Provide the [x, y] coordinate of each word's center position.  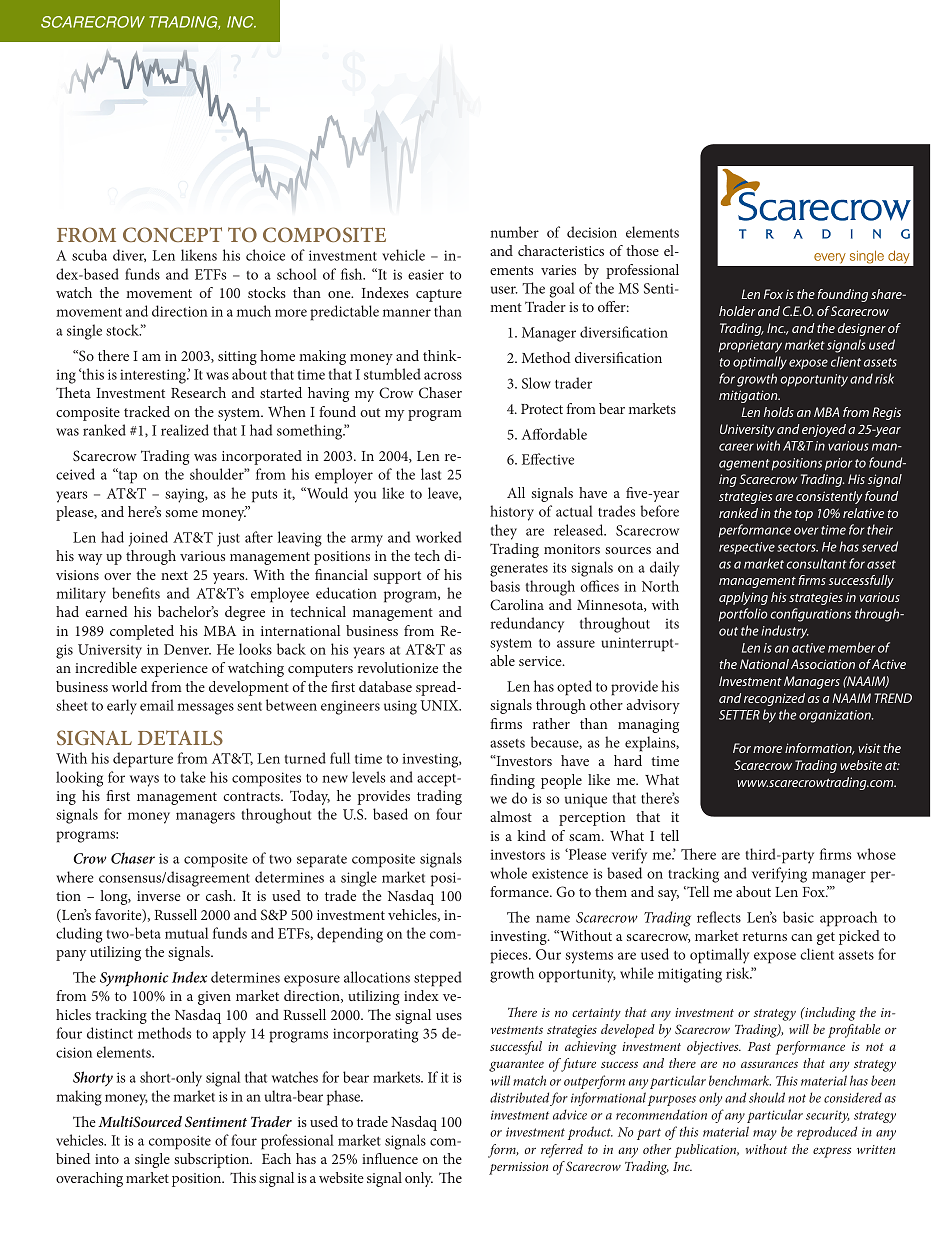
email [157, 705]
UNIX [440, 705]
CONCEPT [172, 234]
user [504, 290]
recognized [774, 699]
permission [518, 1168]
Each [276, 1158]
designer [862, 329]
